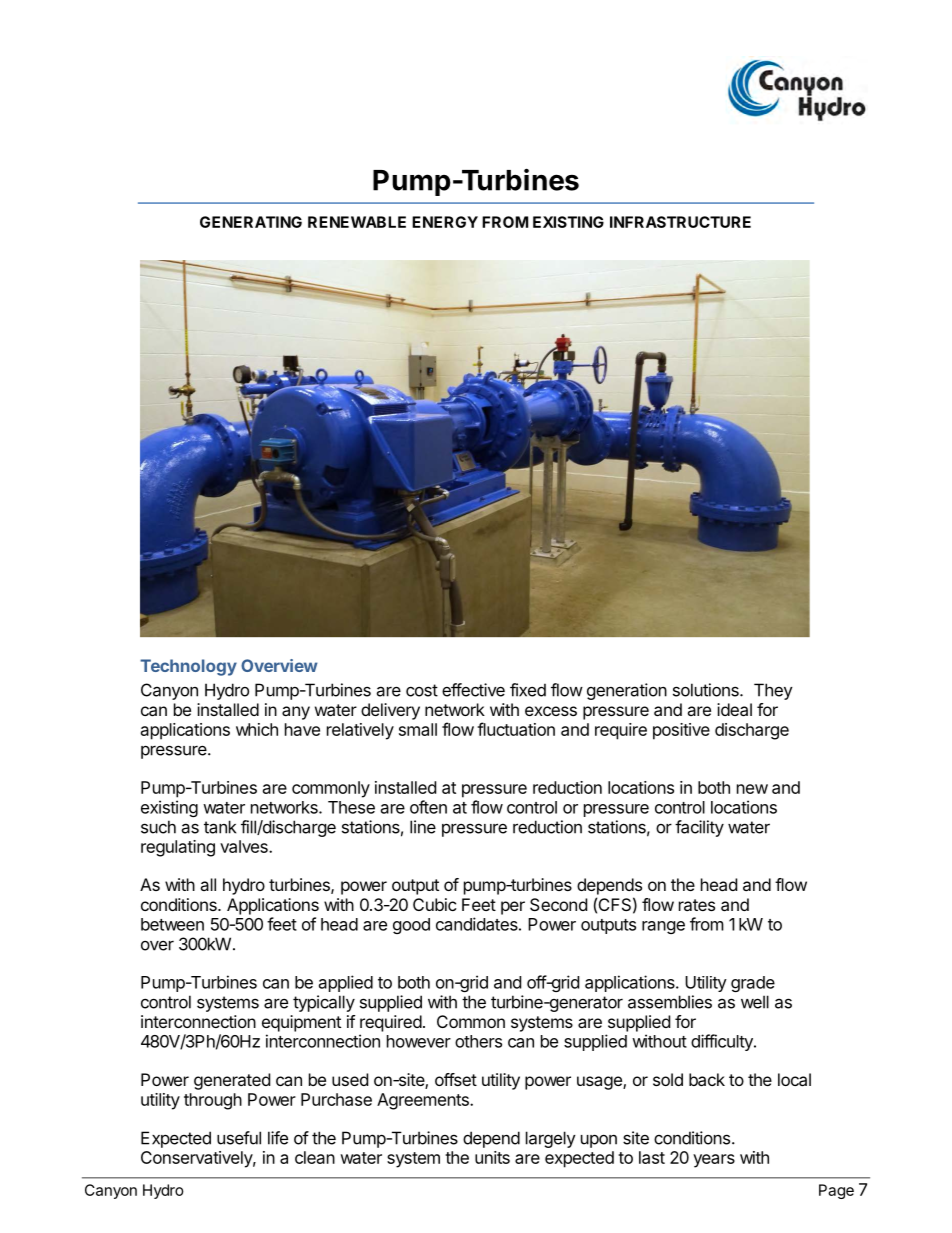 This screenshot has width=952, height=1233. Describe the element at coordinates (445, 222) in the screenshot. I see `ENERGY` at that location.
